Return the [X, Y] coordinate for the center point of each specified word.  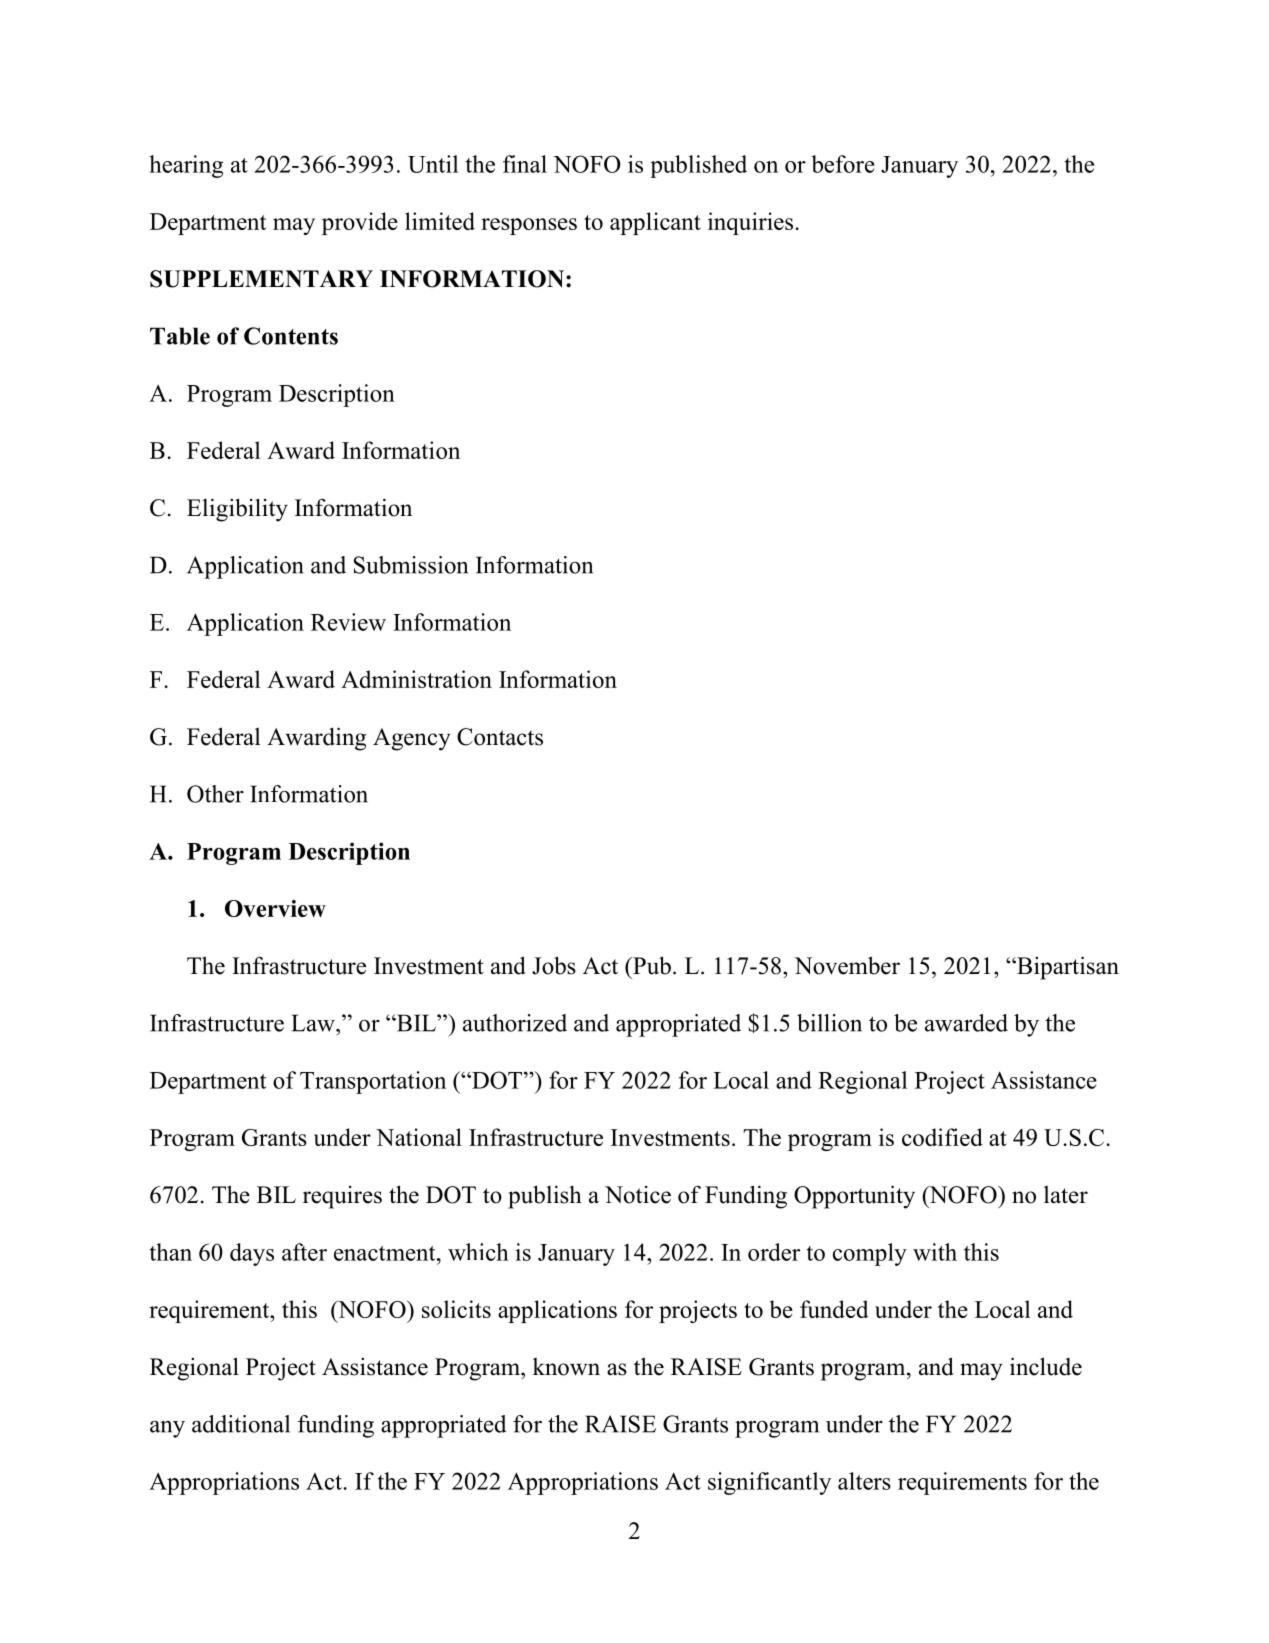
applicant [655, 223]
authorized [515, 1023]
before [843, 164]
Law [314, 1023]
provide [360, 223]
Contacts [500, 737]
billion [829, 1023]
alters [864, 1481]
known [566, 1367]
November [847, 965]
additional [241, 1424]
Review [348, 622]
